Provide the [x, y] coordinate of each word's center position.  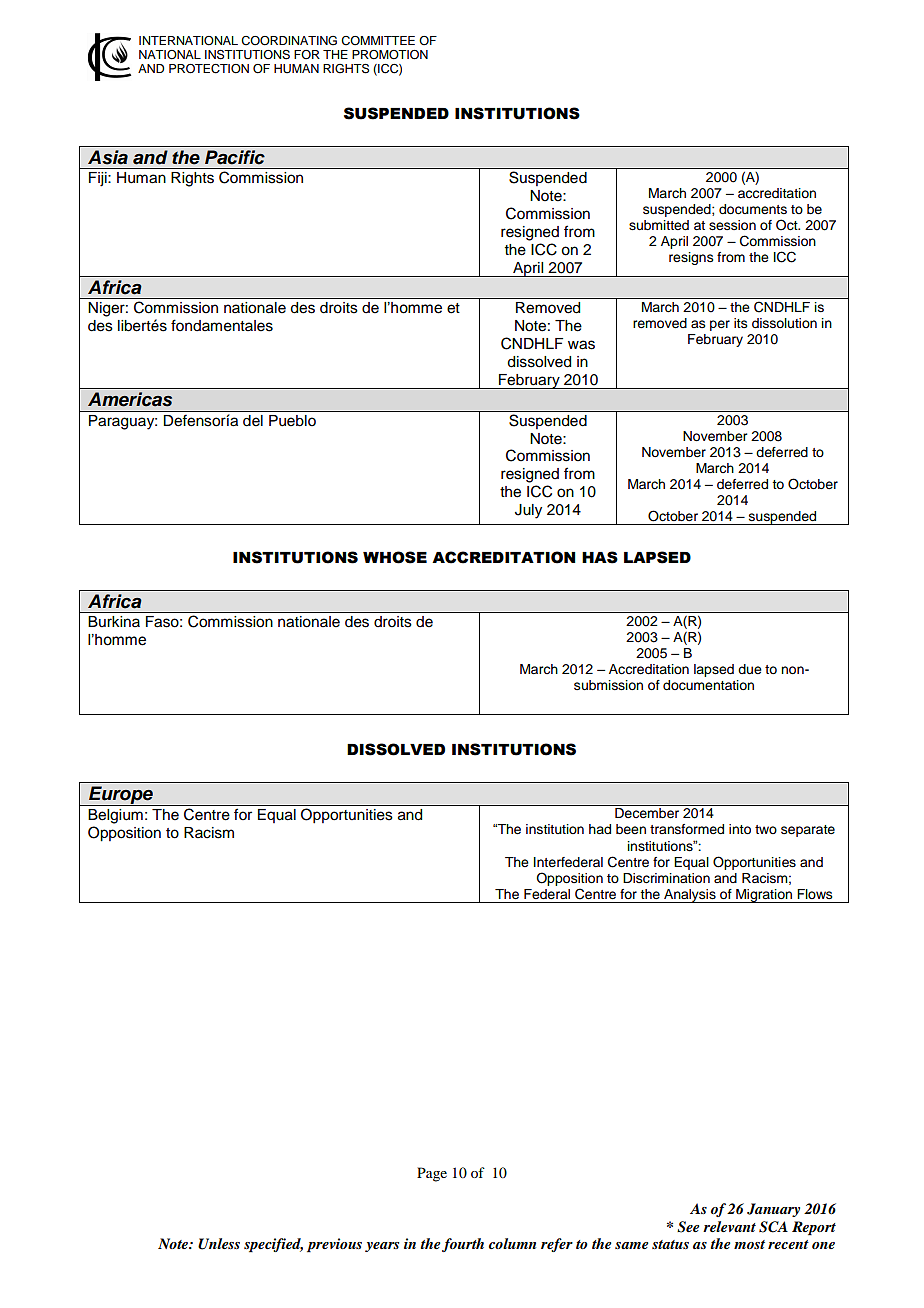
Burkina [114, 621]
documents [753, 209]
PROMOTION [390, 55]
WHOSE [395, 557]
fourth [463, 1245]
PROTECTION [209, 69]
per [720, 325]
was [581, 345]
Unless [219, 1244]
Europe [121, 796]
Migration [764, 896]
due [750, 669]
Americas [130, 399]
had [600, 829]
